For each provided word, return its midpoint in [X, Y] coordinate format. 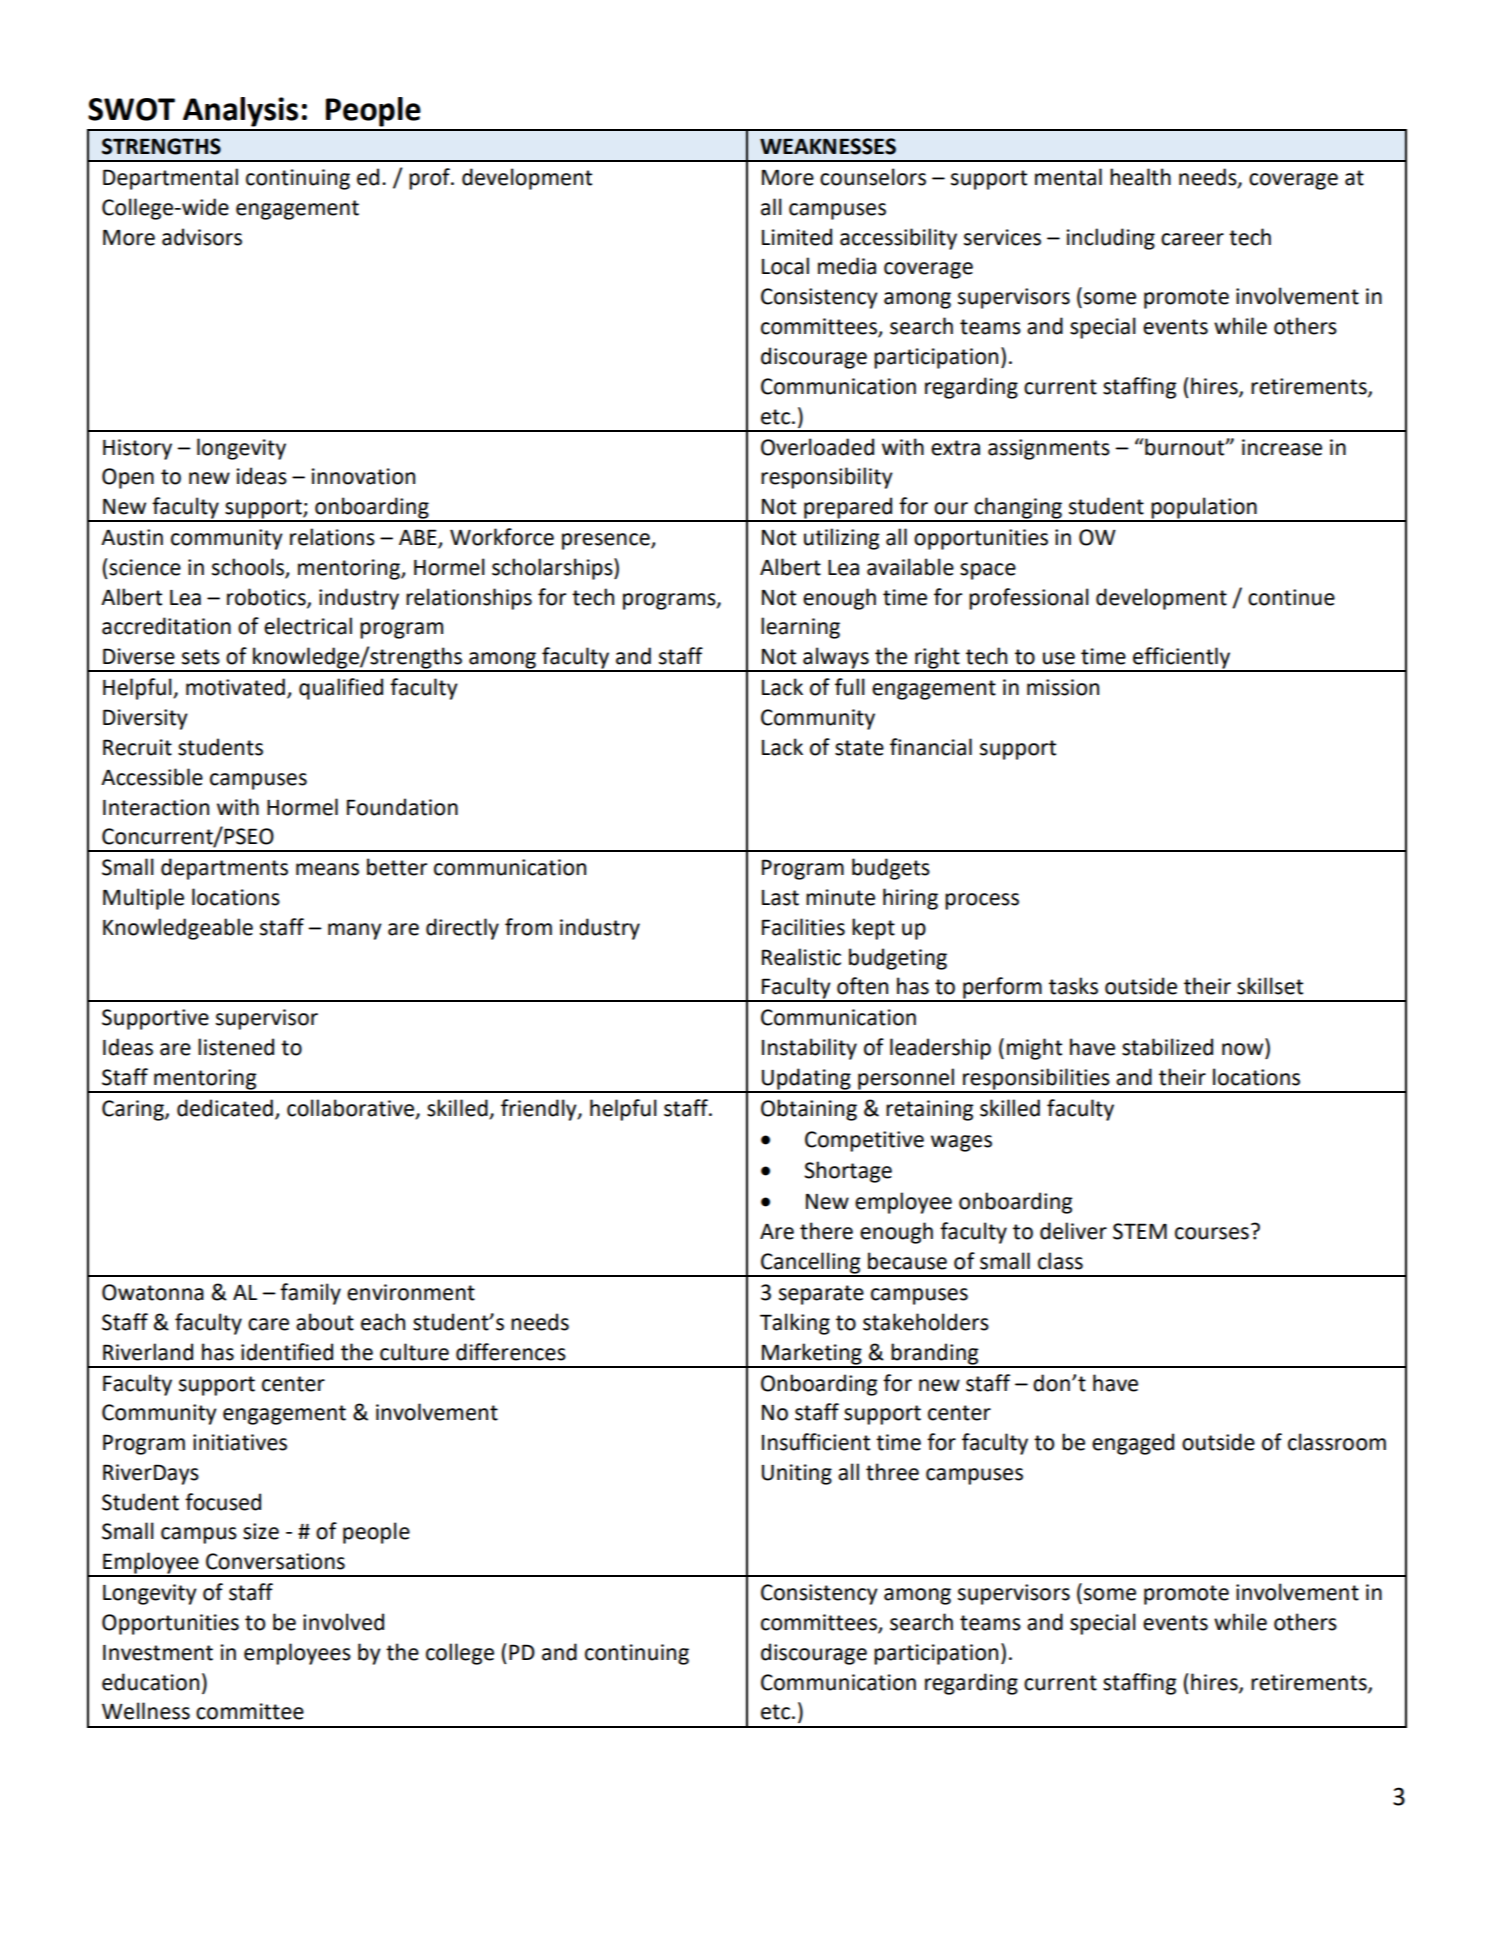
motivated [235, 687]
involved [343, 1622]
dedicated [225, 1108]
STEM [1140, 1231]
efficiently [1182, 659]
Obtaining [809, 1110]
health [1140, 177]
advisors [202, 237]
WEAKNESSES [828, 146]
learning [800, 628]
